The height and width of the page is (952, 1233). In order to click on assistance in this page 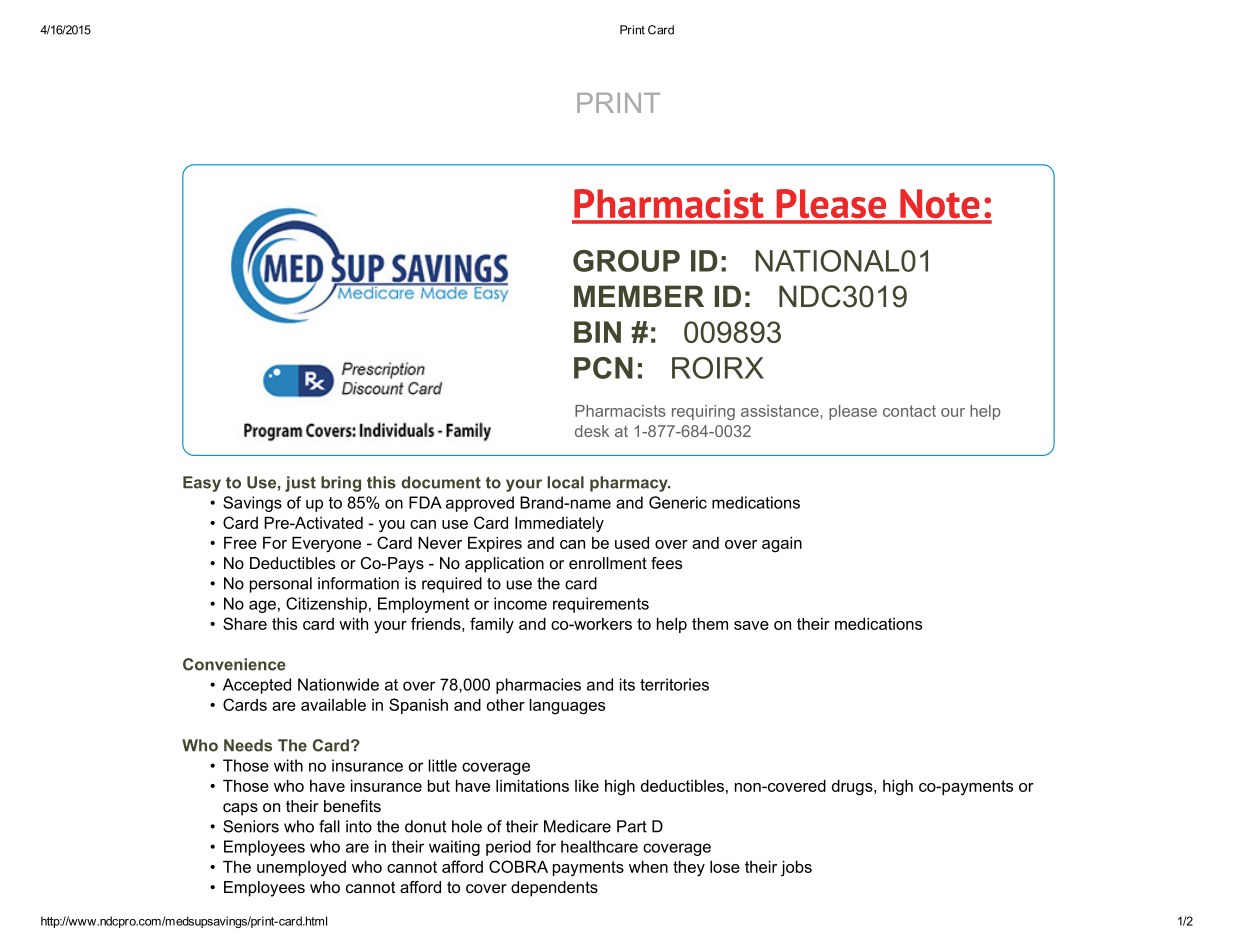, I will do `click(780, 411)`.
